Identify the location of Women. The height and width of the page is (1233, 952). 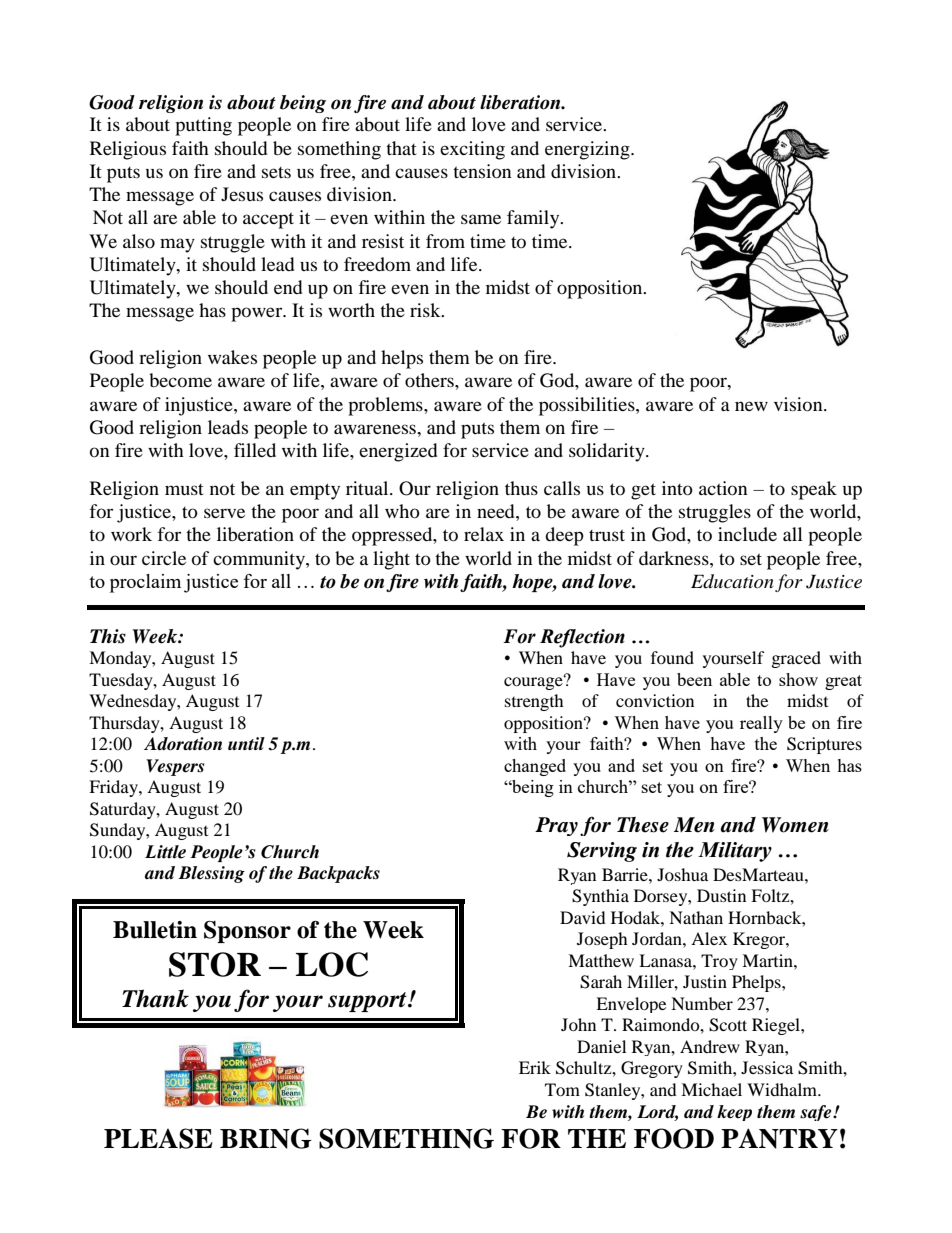
(795, 825).
